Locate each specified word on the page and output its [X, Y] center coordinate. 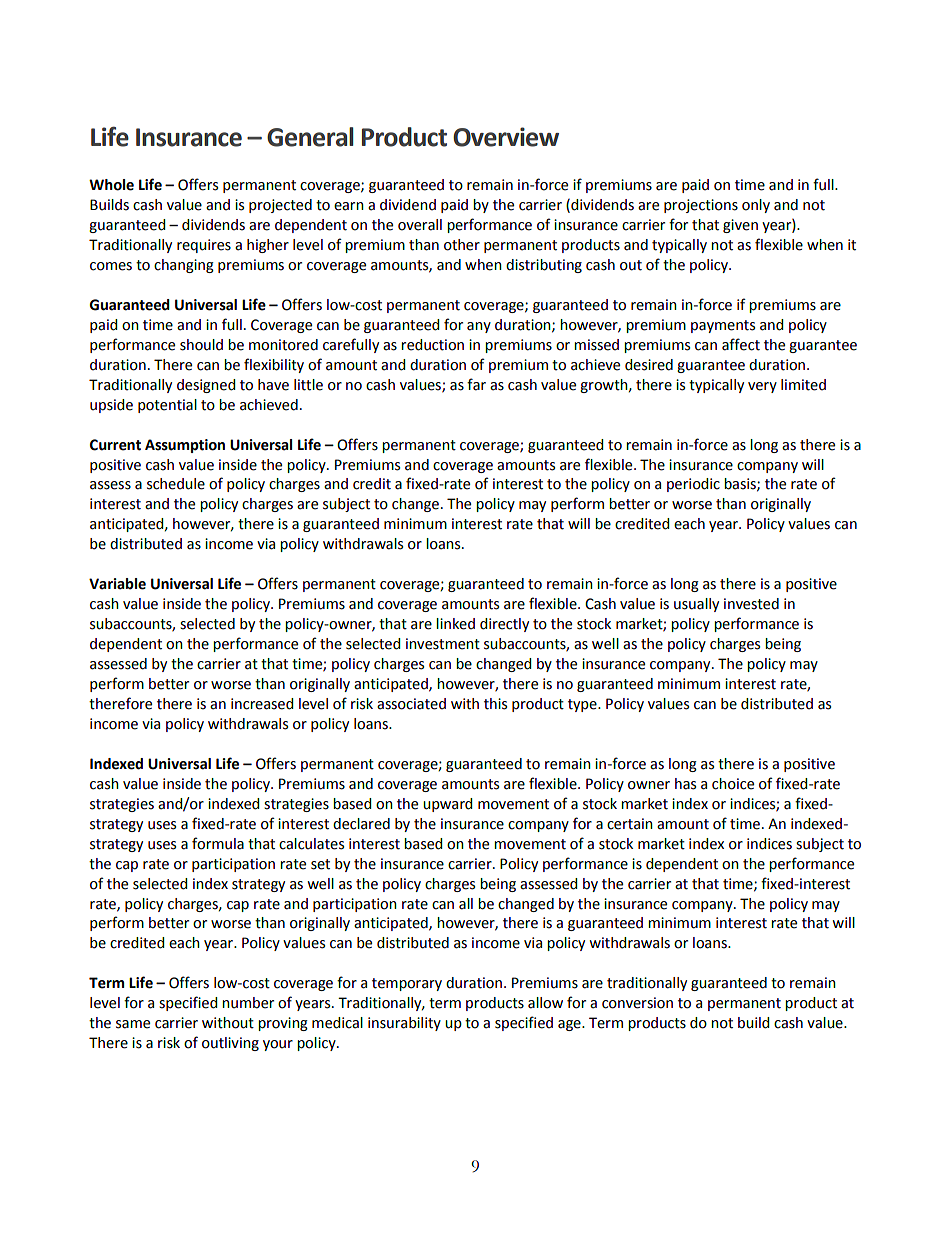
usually [696, 605]
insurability [404, 1024]
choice [733, 784]
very [762, 387]
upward [447, 805]
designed [206, 386]
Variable [117, 584]
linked [455, 624]
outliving [230, 1044]
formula [218, 843]
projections [701, 206]
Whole [111, 185]
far [476, 384]
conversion [637, 1003]
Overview [506, 137]
